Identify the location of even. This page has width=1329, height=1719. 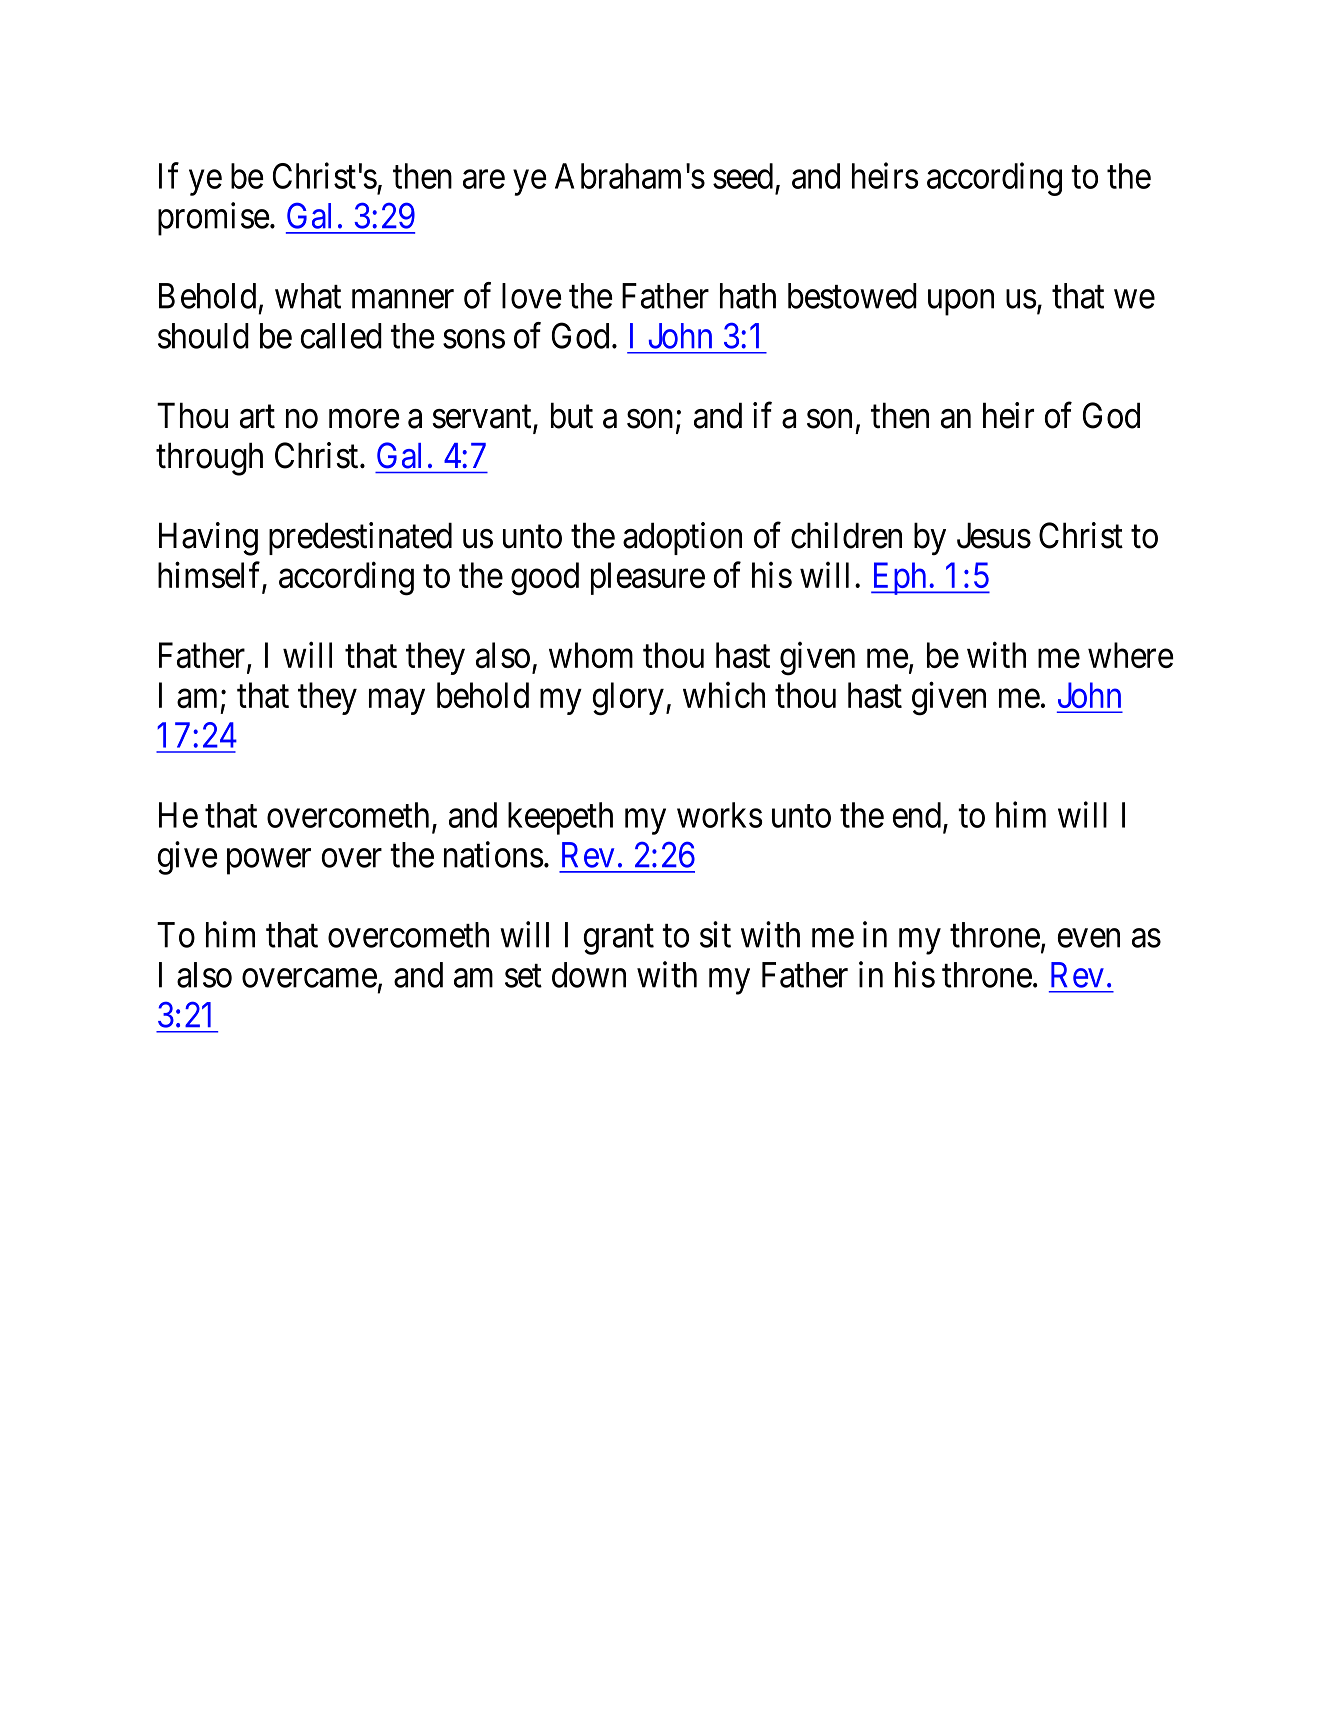
(1089, 938).
